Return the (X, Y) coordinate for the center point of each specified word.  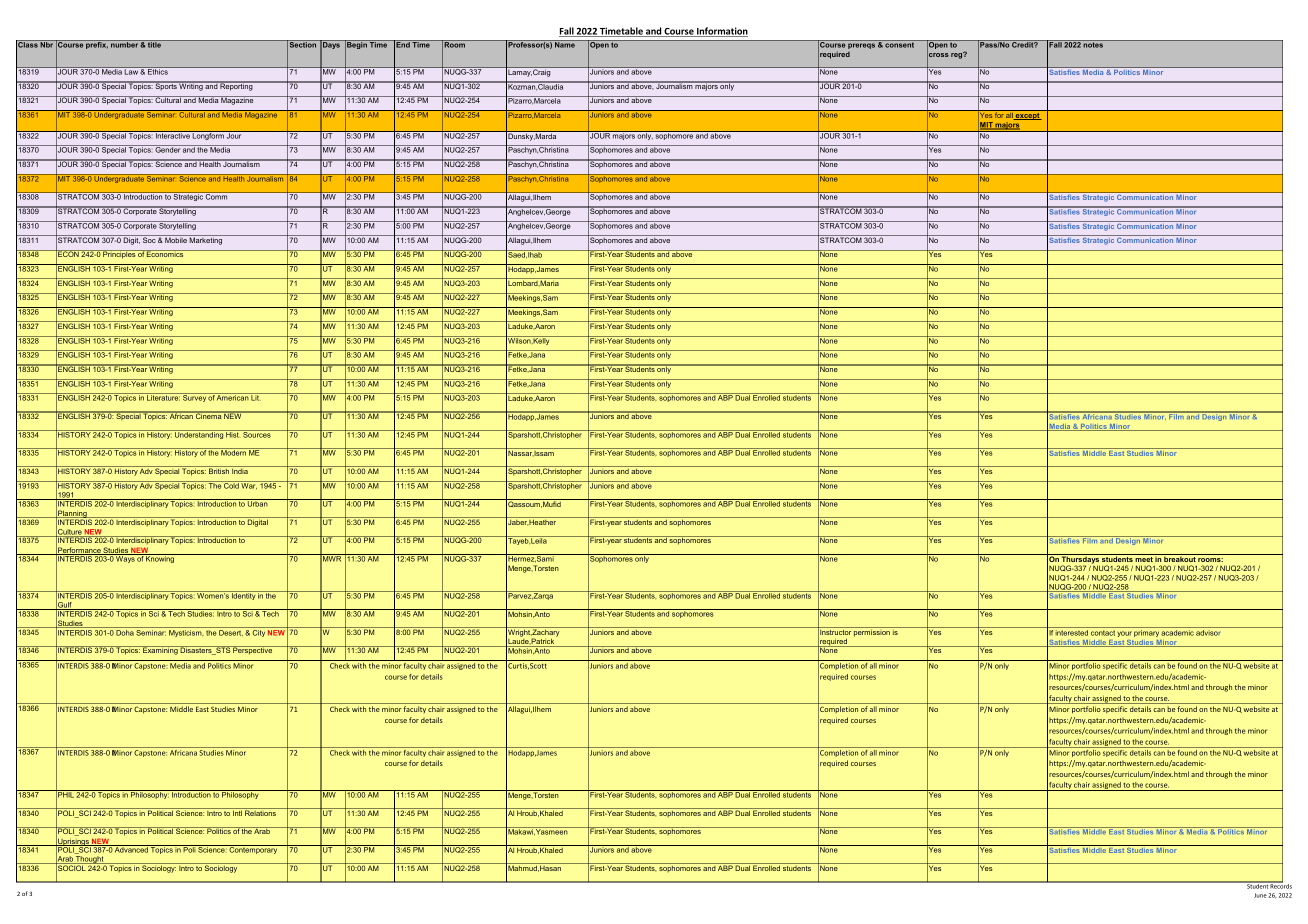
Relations (260, 812)
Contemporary (254, 849)
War (249, 485)
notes (1093, 44)
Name (565, 44)
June (1260, 895)
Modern (234, 452)
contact (1103, 633)
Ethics (158, 71)
